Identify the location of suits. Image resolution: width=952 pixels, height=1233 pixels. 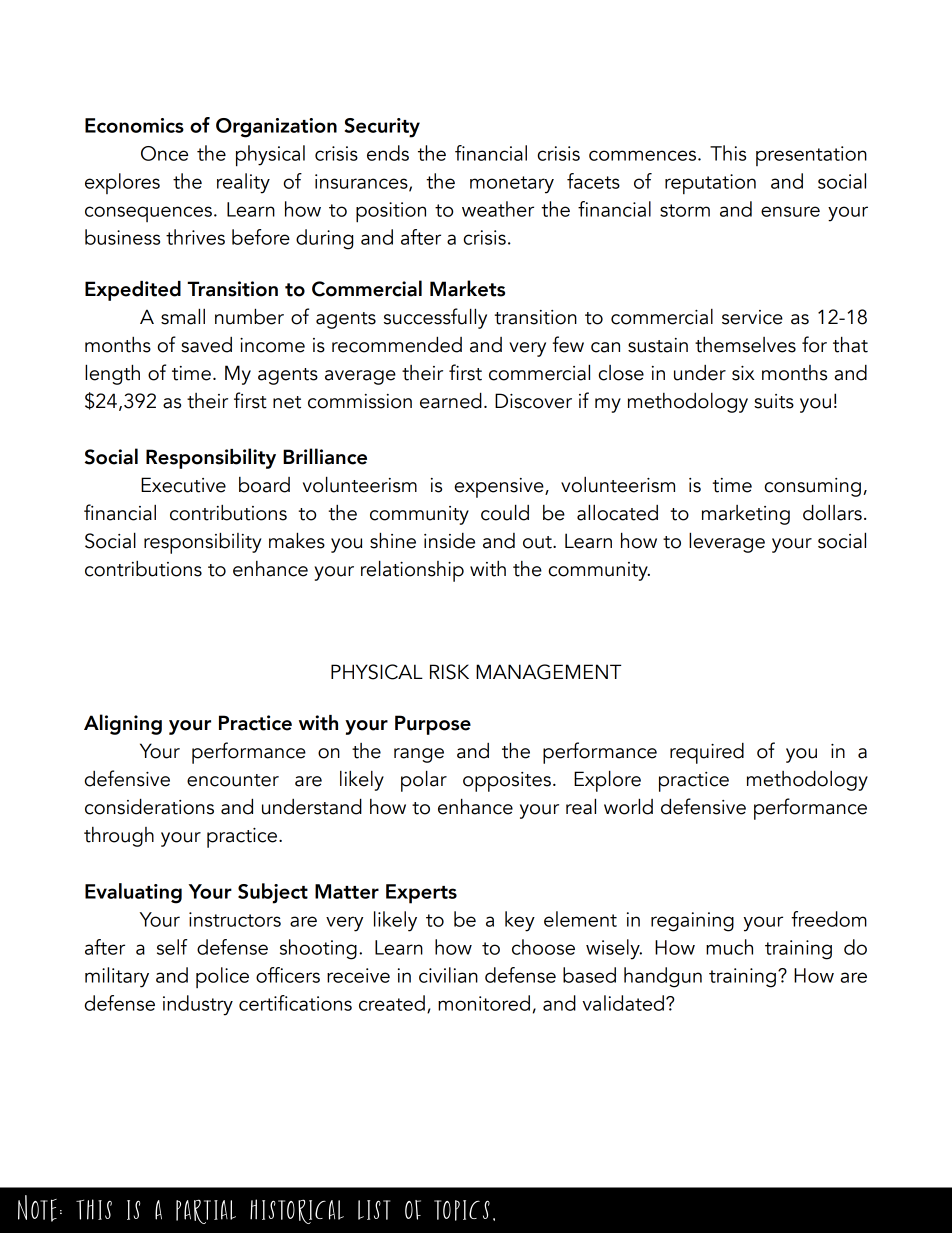
(774, 401).
